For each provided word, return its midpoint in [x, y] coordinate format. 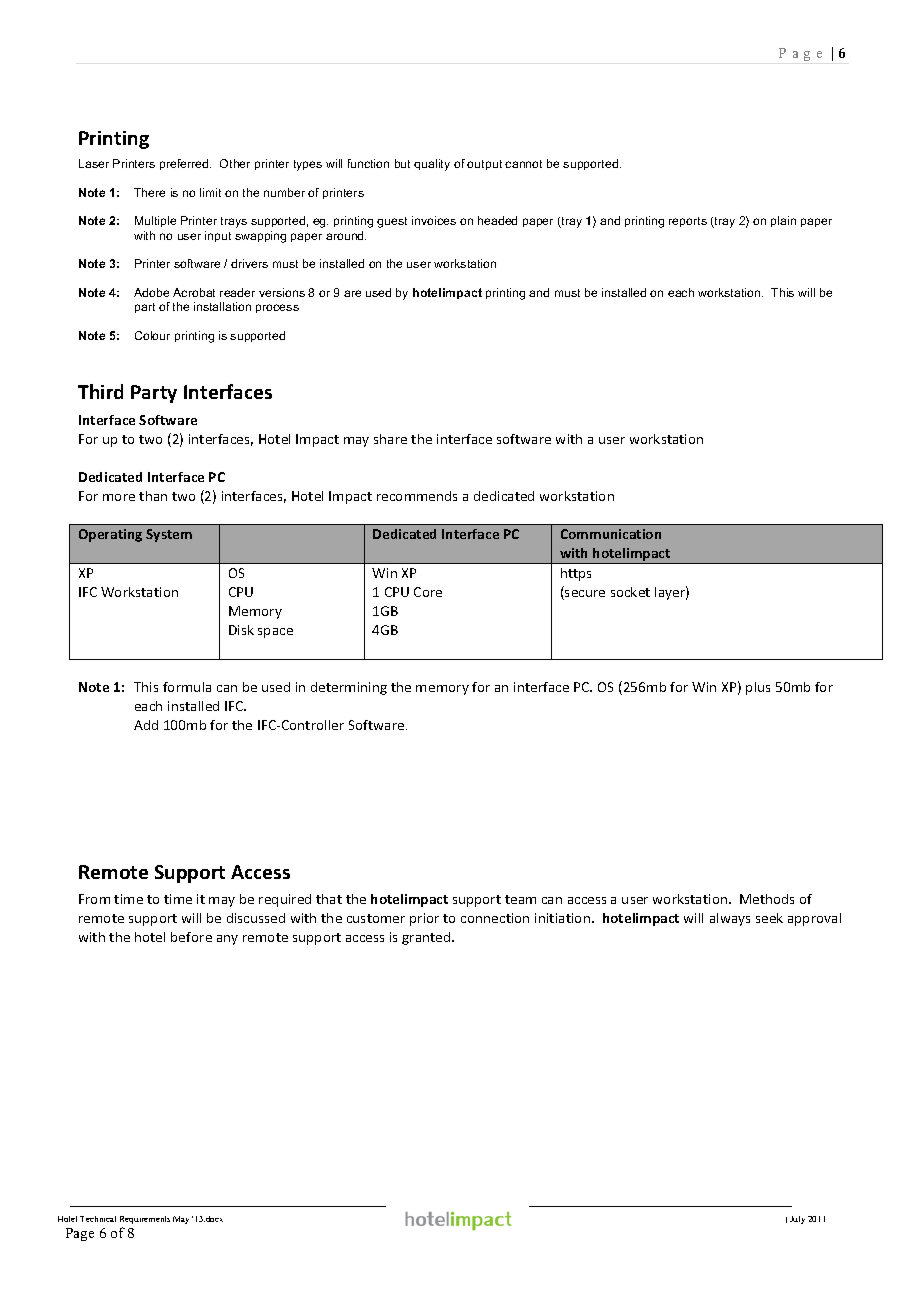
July [797, 1220]
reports [688, 222]
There [149, 192]
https [576, 574]
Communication [611, 534]
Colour [152, 335]
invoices [434, 220]
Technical [98, 1219]
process [277, 308]
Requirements [145, 1220]
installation [222, 306]
